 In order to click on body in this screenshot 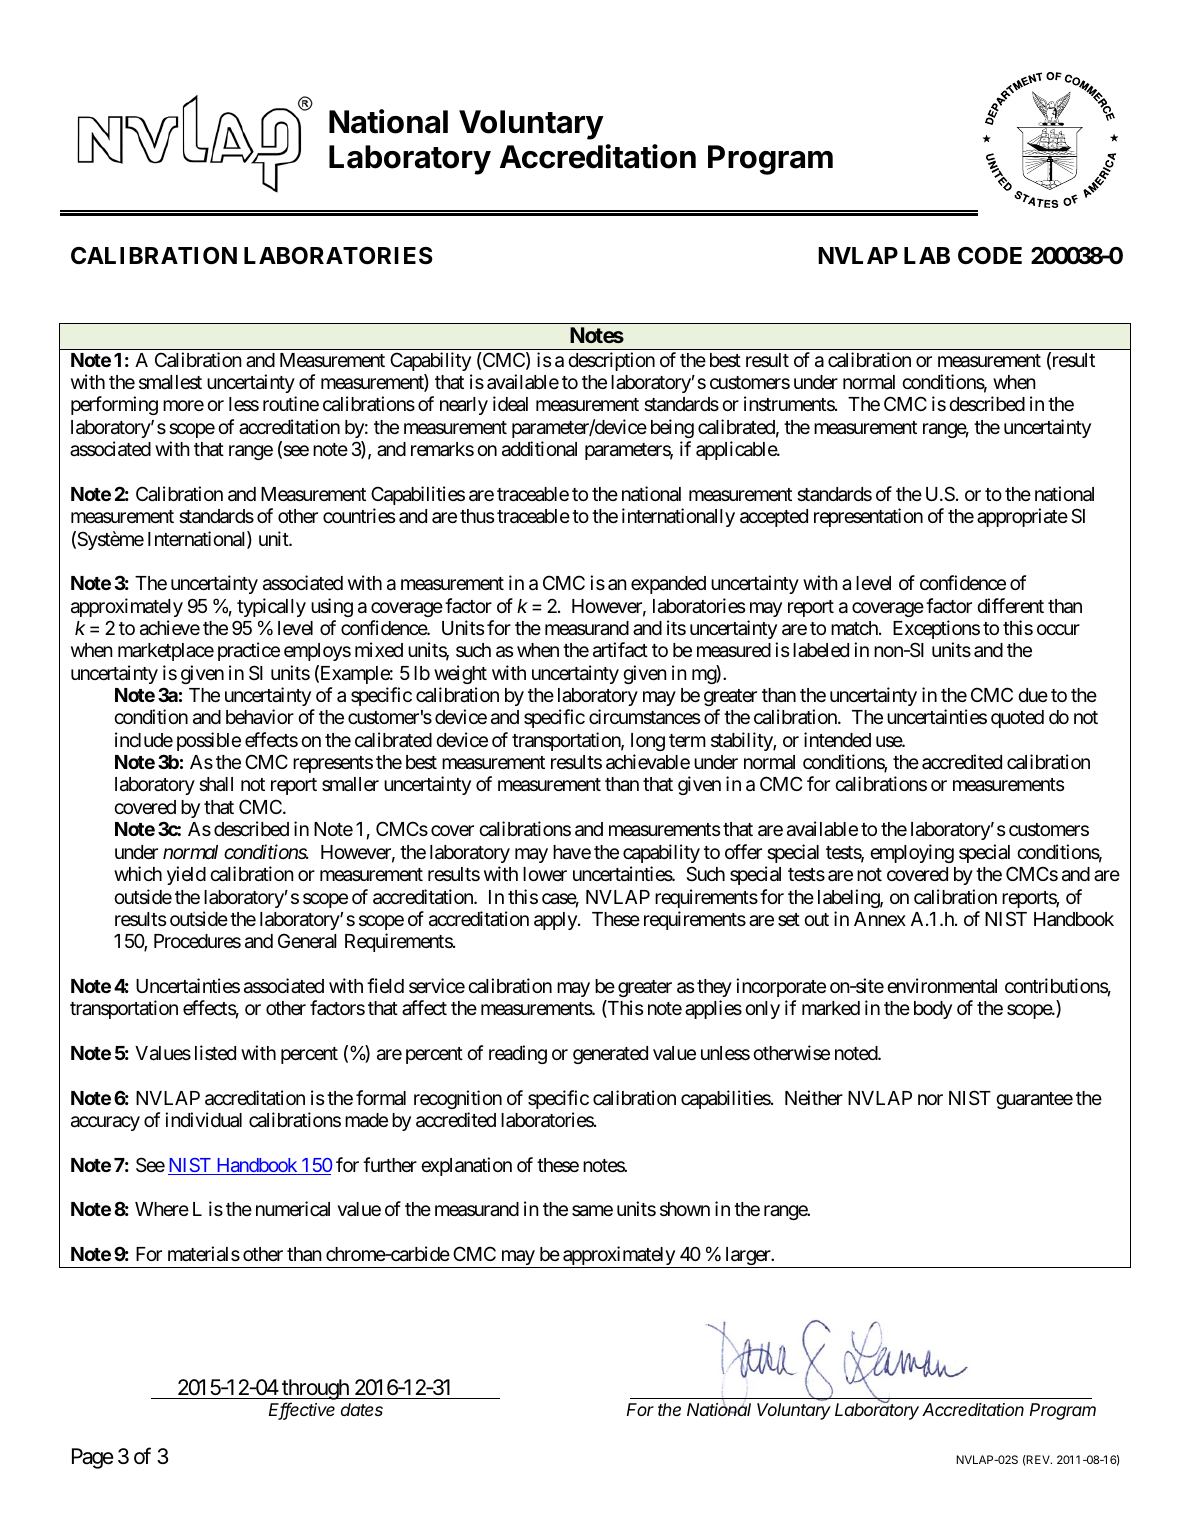, I will do `click(933, 1010)`.
